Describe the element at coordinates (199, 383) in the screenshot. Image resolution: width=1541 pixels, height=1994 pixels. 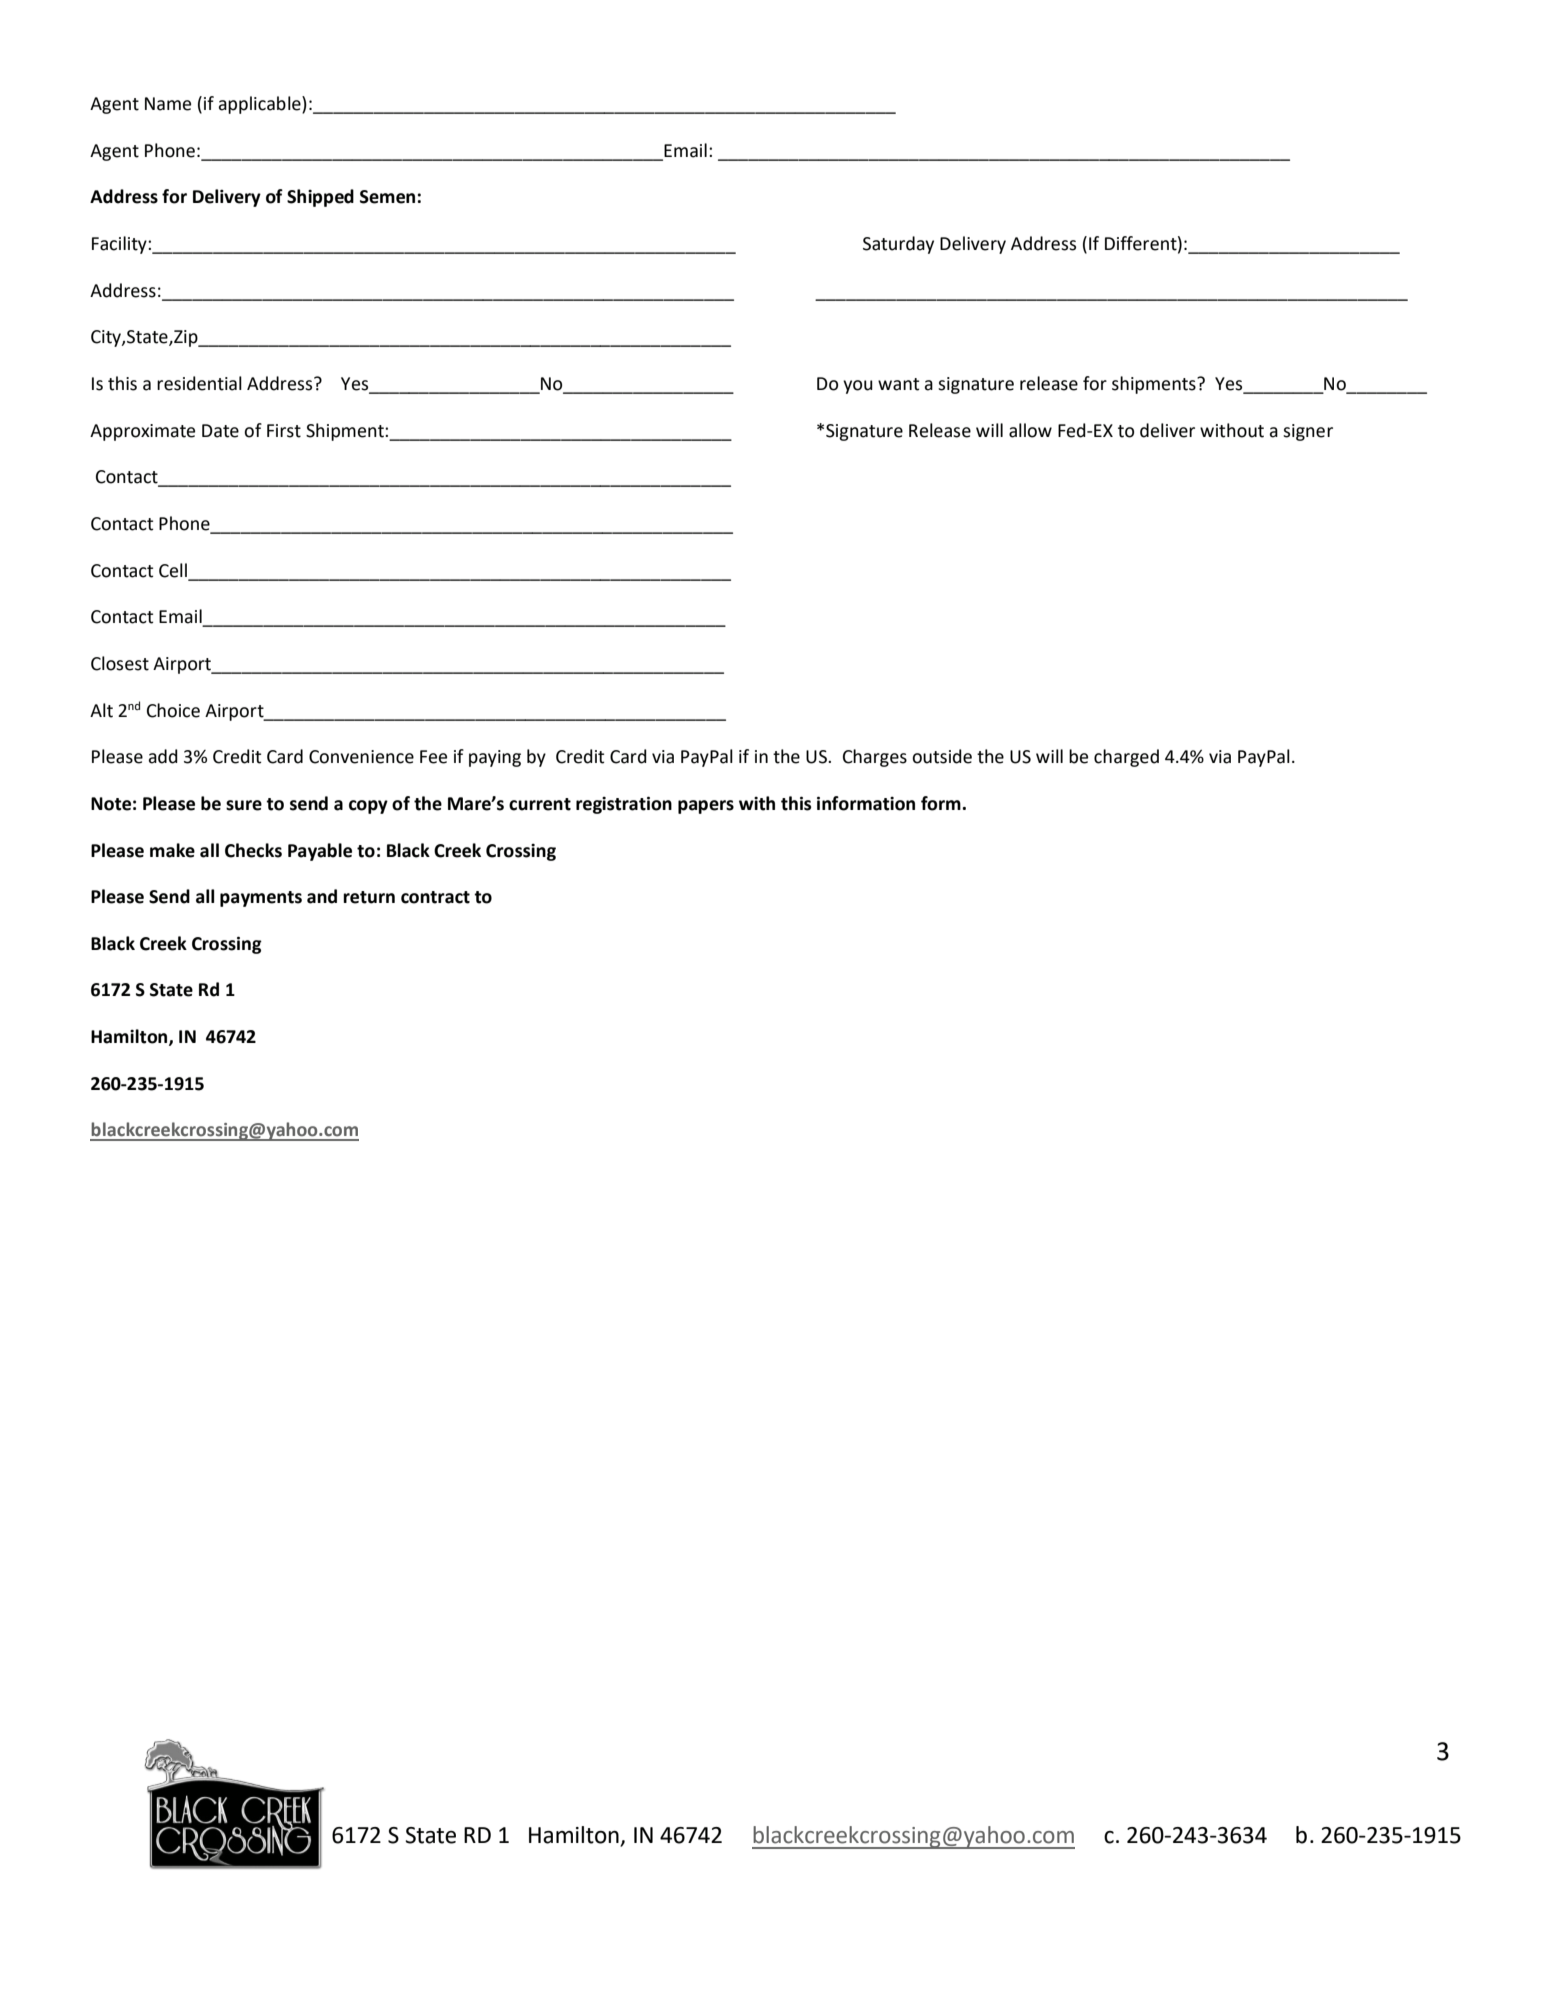
I see `residential` at that location.
